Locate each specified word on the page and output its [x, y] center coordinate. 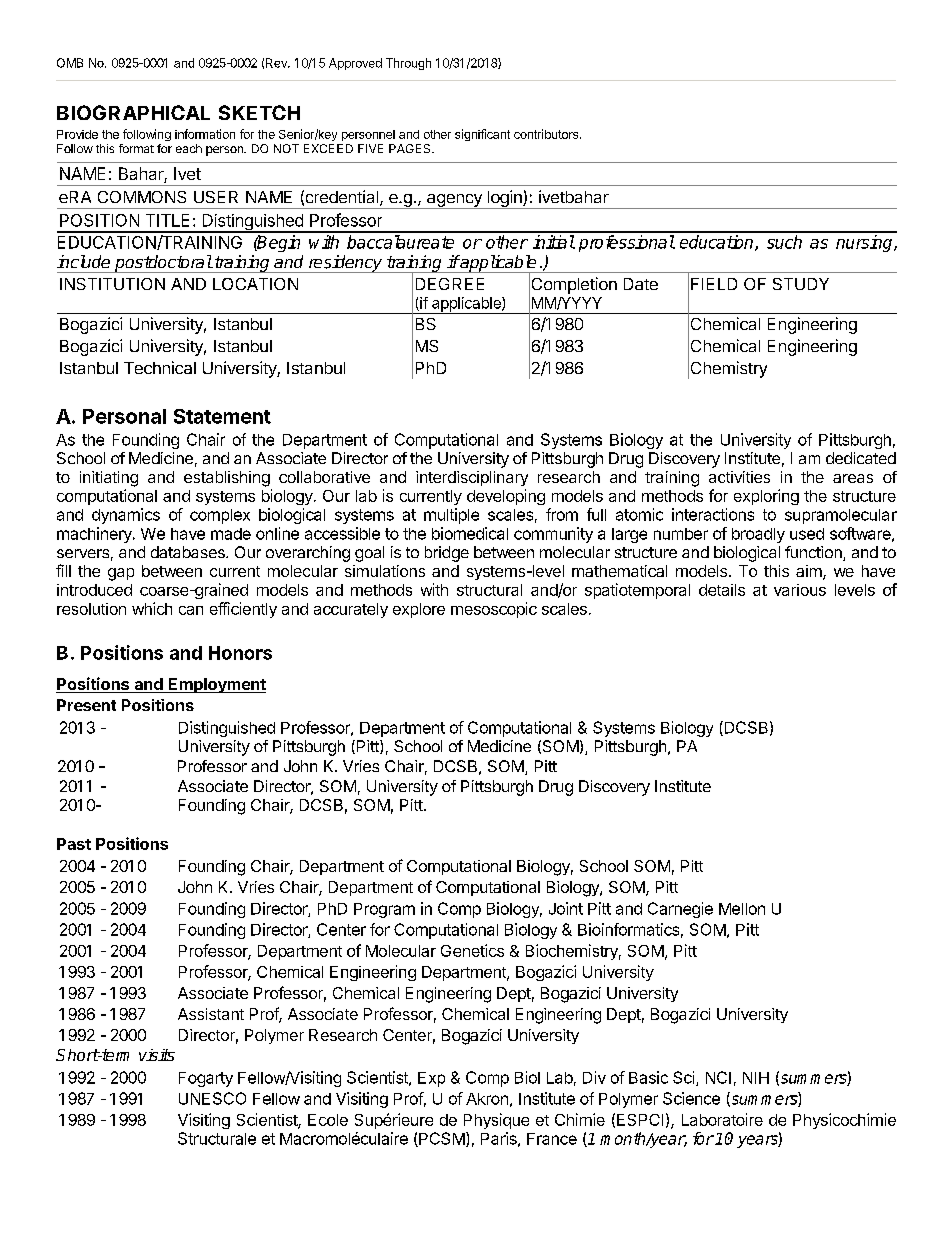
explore [419, 610]
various [800, 590]
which [152, 608]
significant [482, 135]
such [784, 242]
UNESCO [212, 1098]
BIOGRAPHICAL [133, 112]
